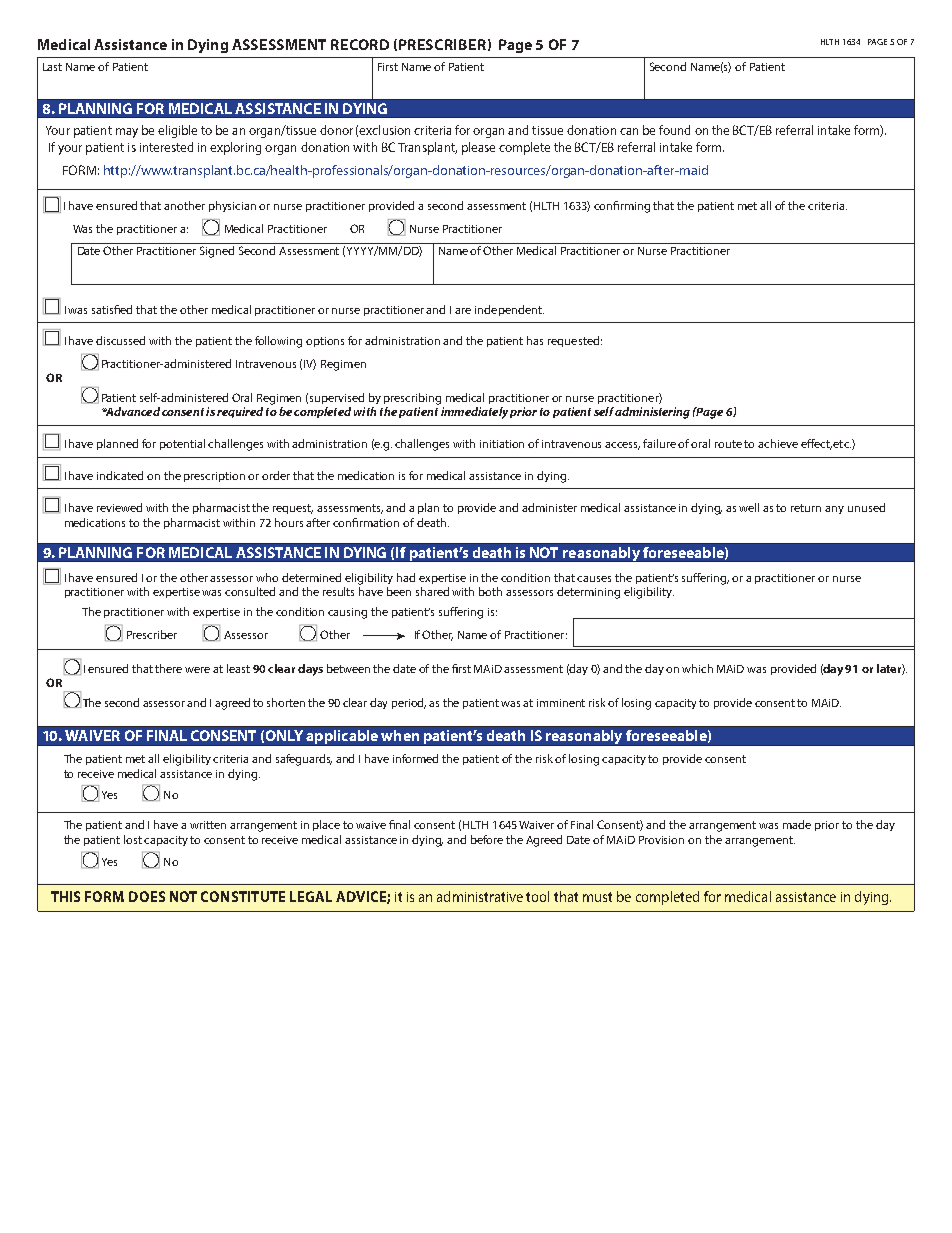  Describe the element at coordinates (502, 444) in the document. I see `initiation` at that location.
